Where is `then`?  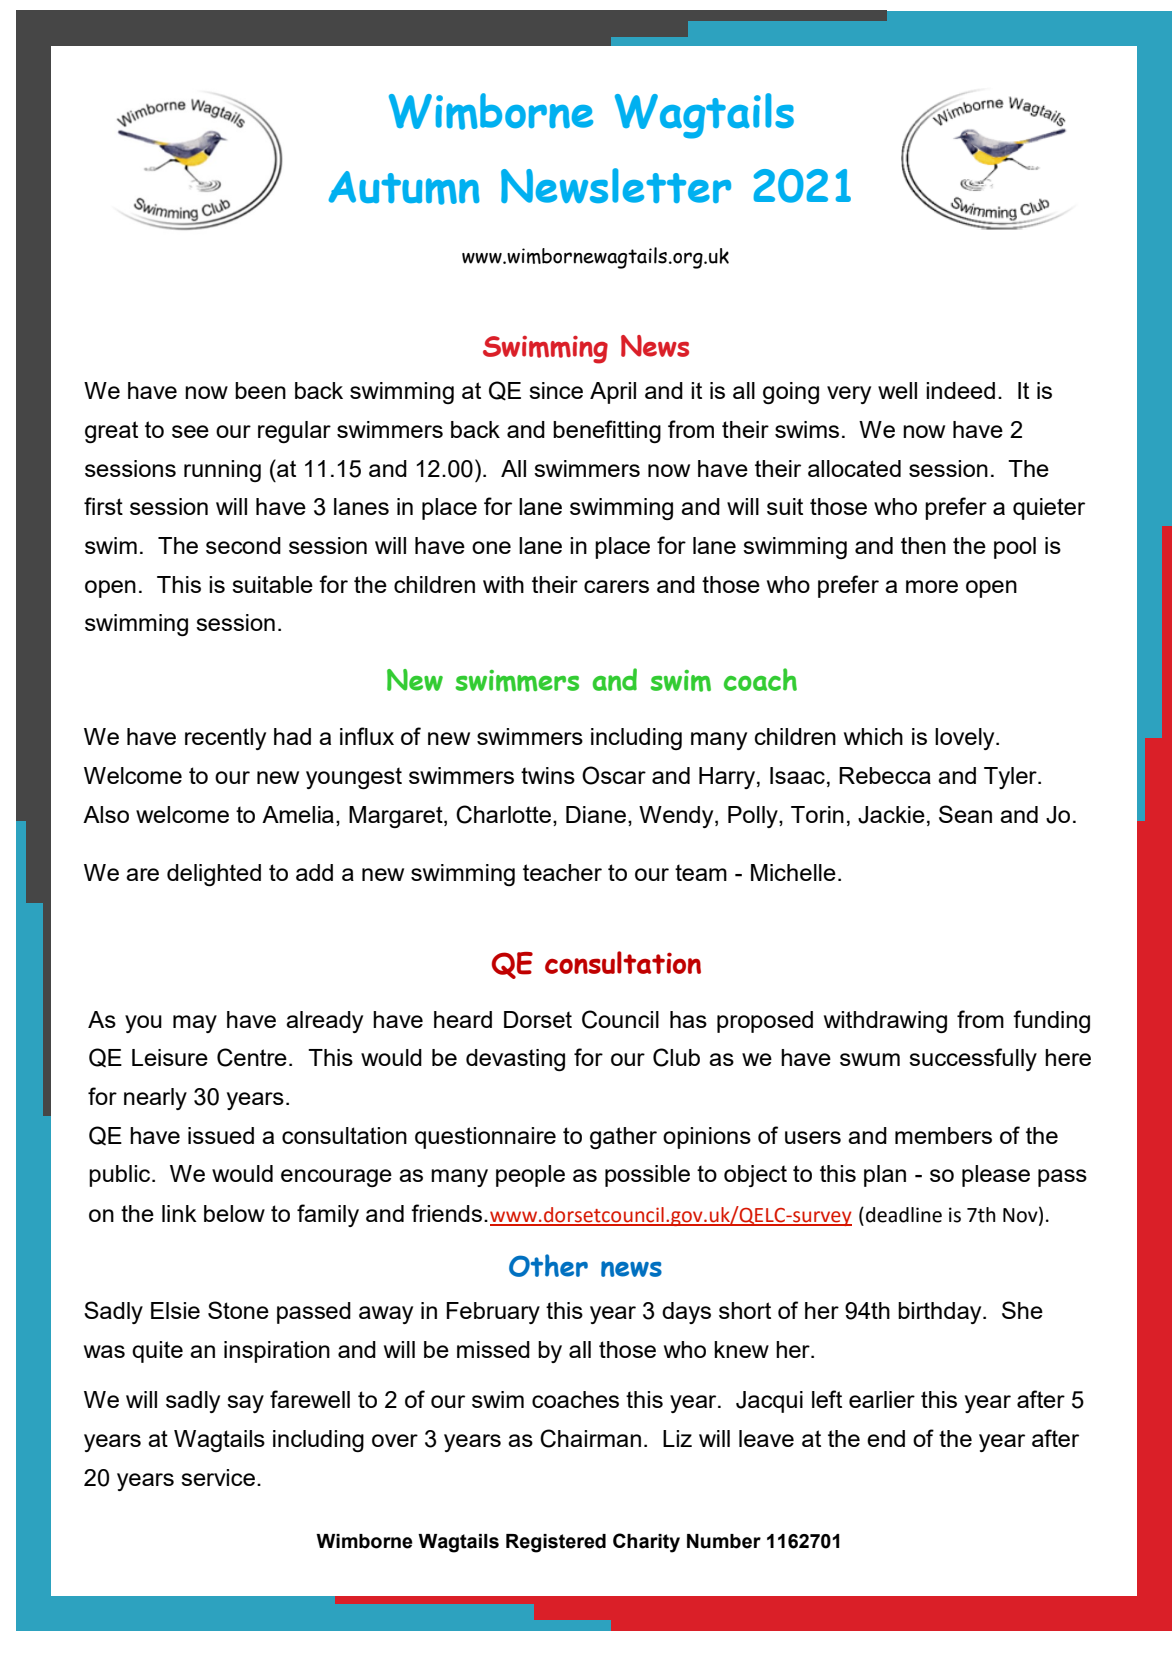 then is located at coordinates (923, 545).
